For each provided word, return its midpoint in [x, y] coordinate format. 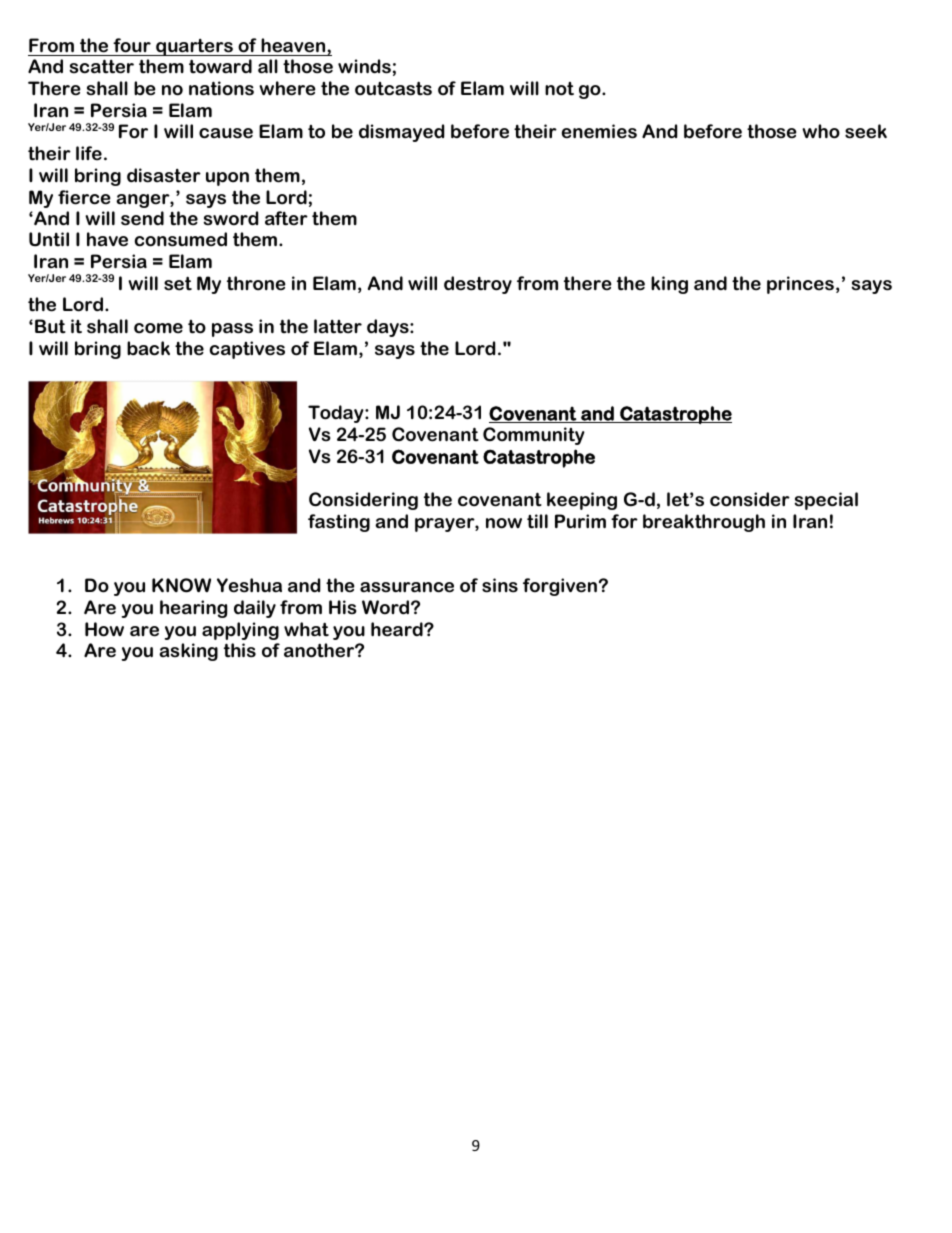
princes [800, 285]
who [821, 131]
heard [398, 629]
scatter [102, 66]
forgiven [560, 587]
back [148, 348]
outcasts [393, 88]
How [104, 629]
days [389, 328]
